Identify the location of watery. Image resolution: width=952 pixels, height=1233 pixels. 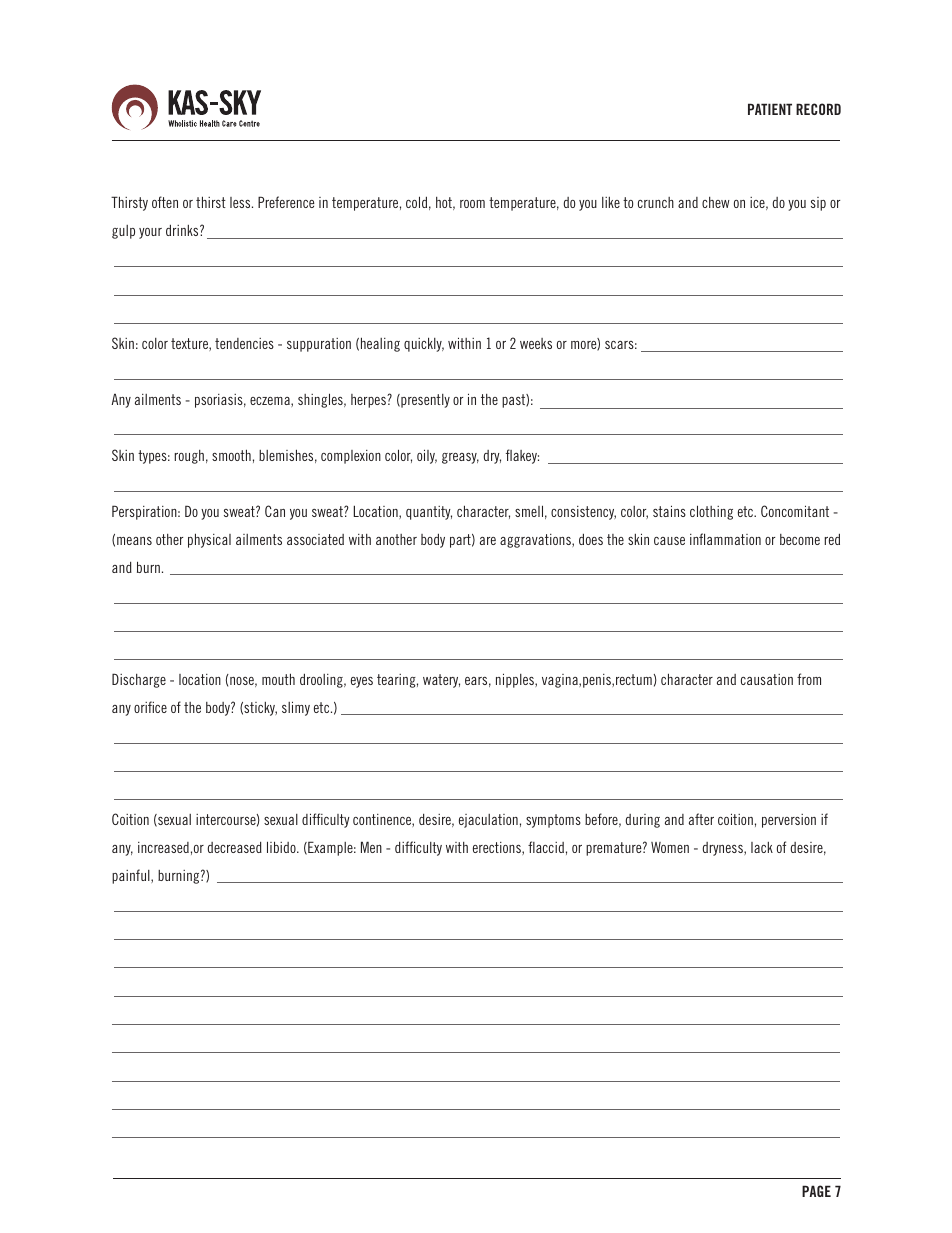
(441, 681).
